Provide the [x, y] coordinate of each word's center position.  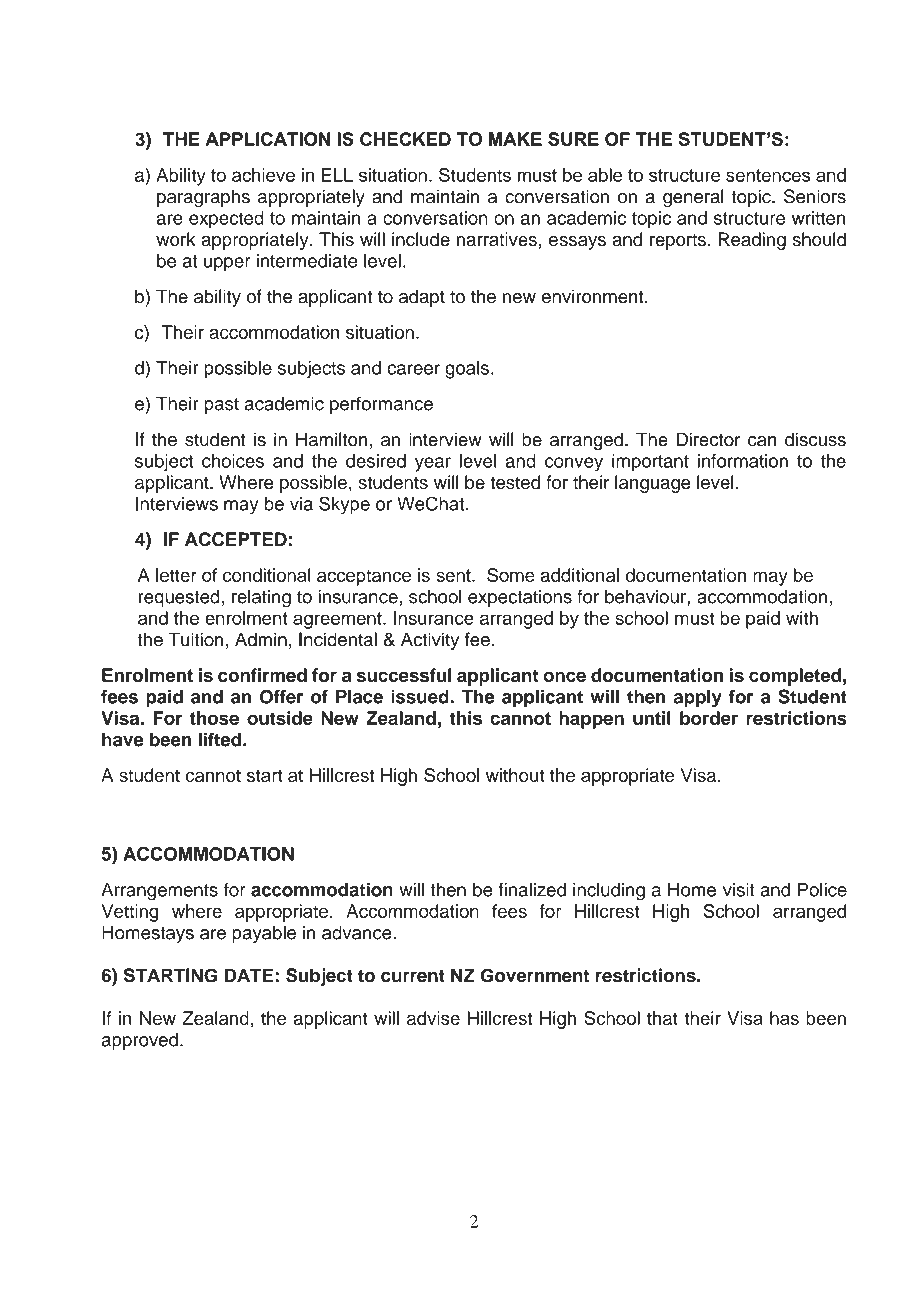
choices [233, 461]
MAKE [515, 139]
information [743, 461]
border [709, 718]
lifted [219, 739]
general [693, 198]
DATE [249, 975]
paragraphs [203, 198]
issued [421, 696]
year [433, 464]
